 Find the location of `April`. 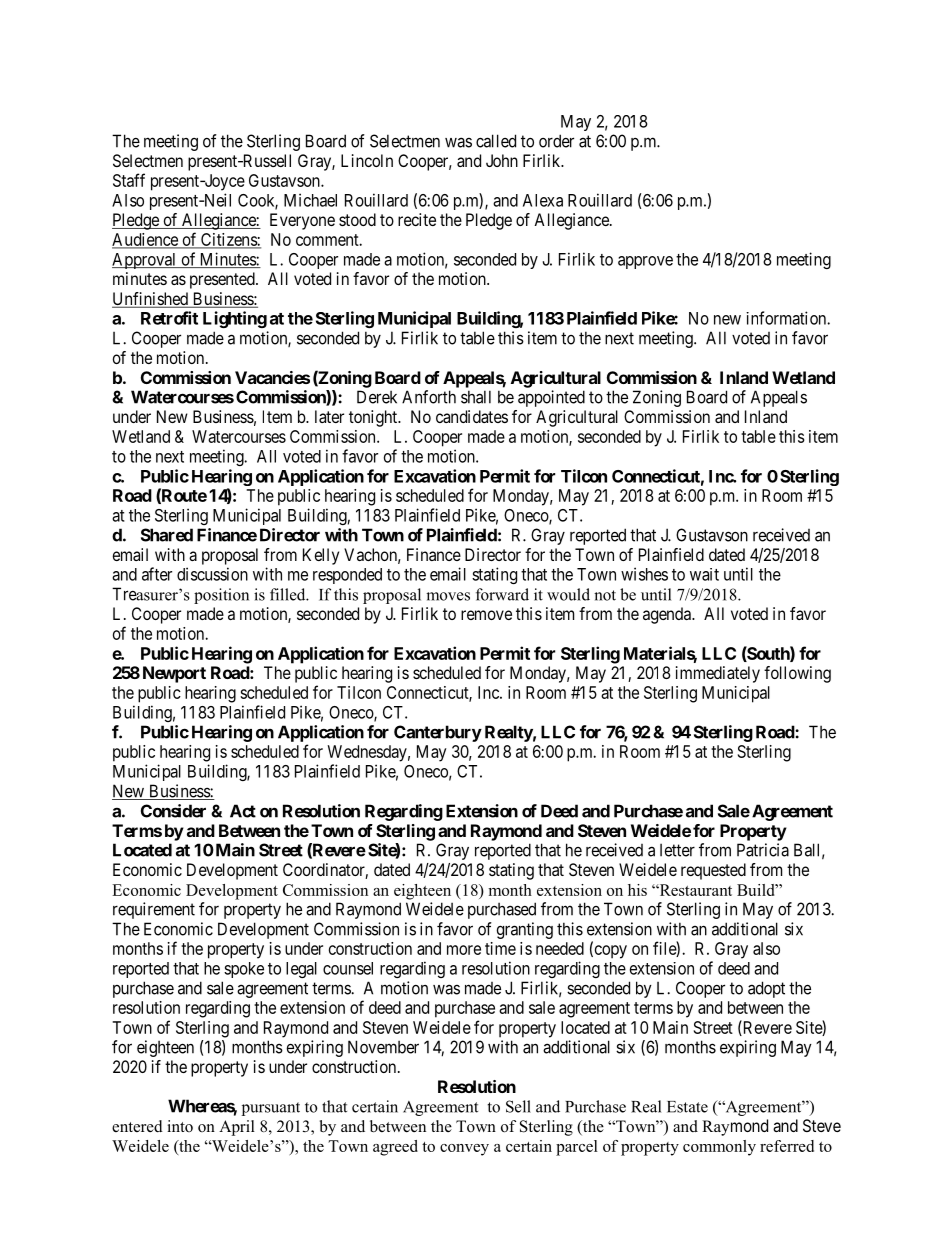

April is located at coordinates (237, 1128).
